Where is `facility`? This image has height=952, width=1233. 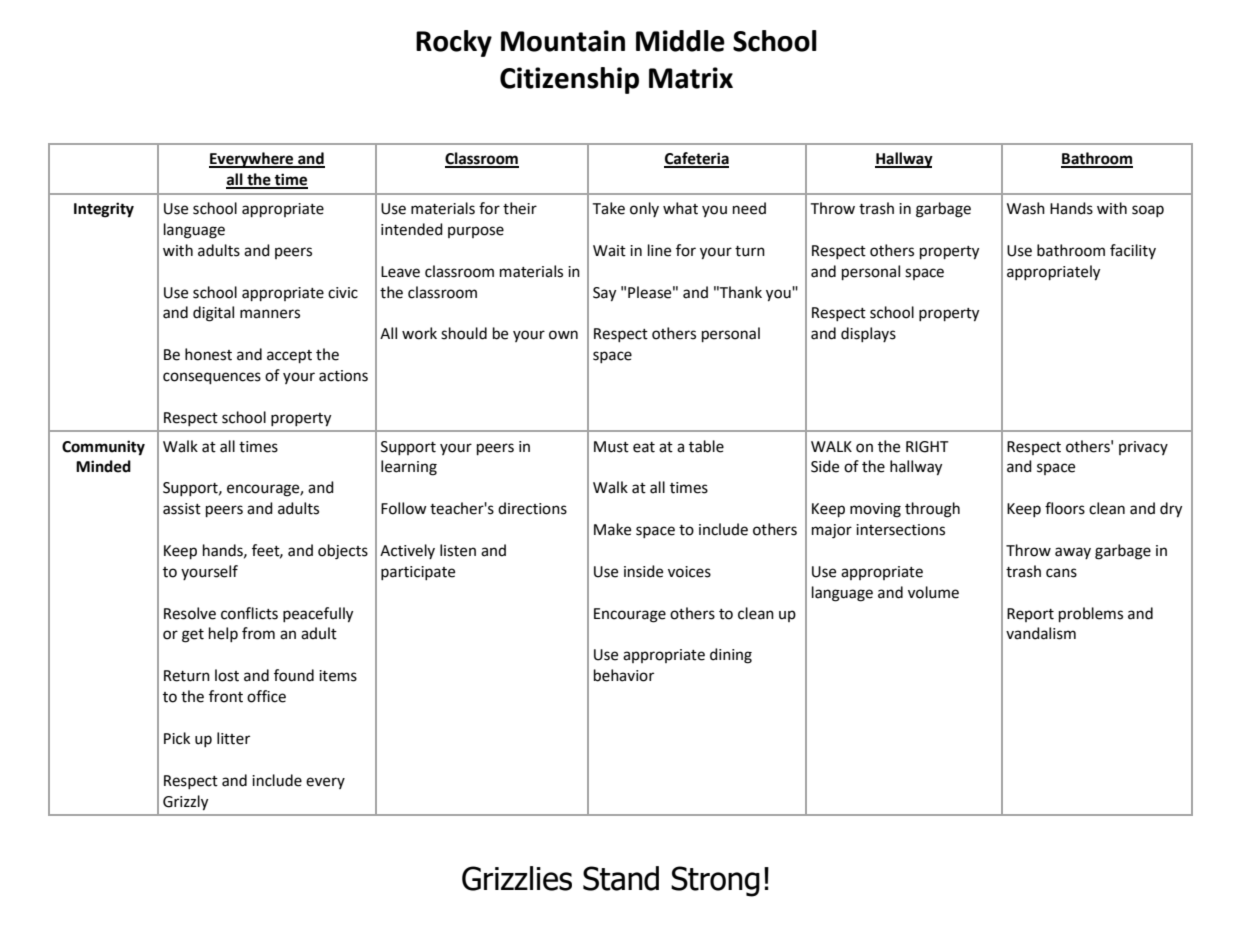
facility is located at coordinates (1133, 251).
